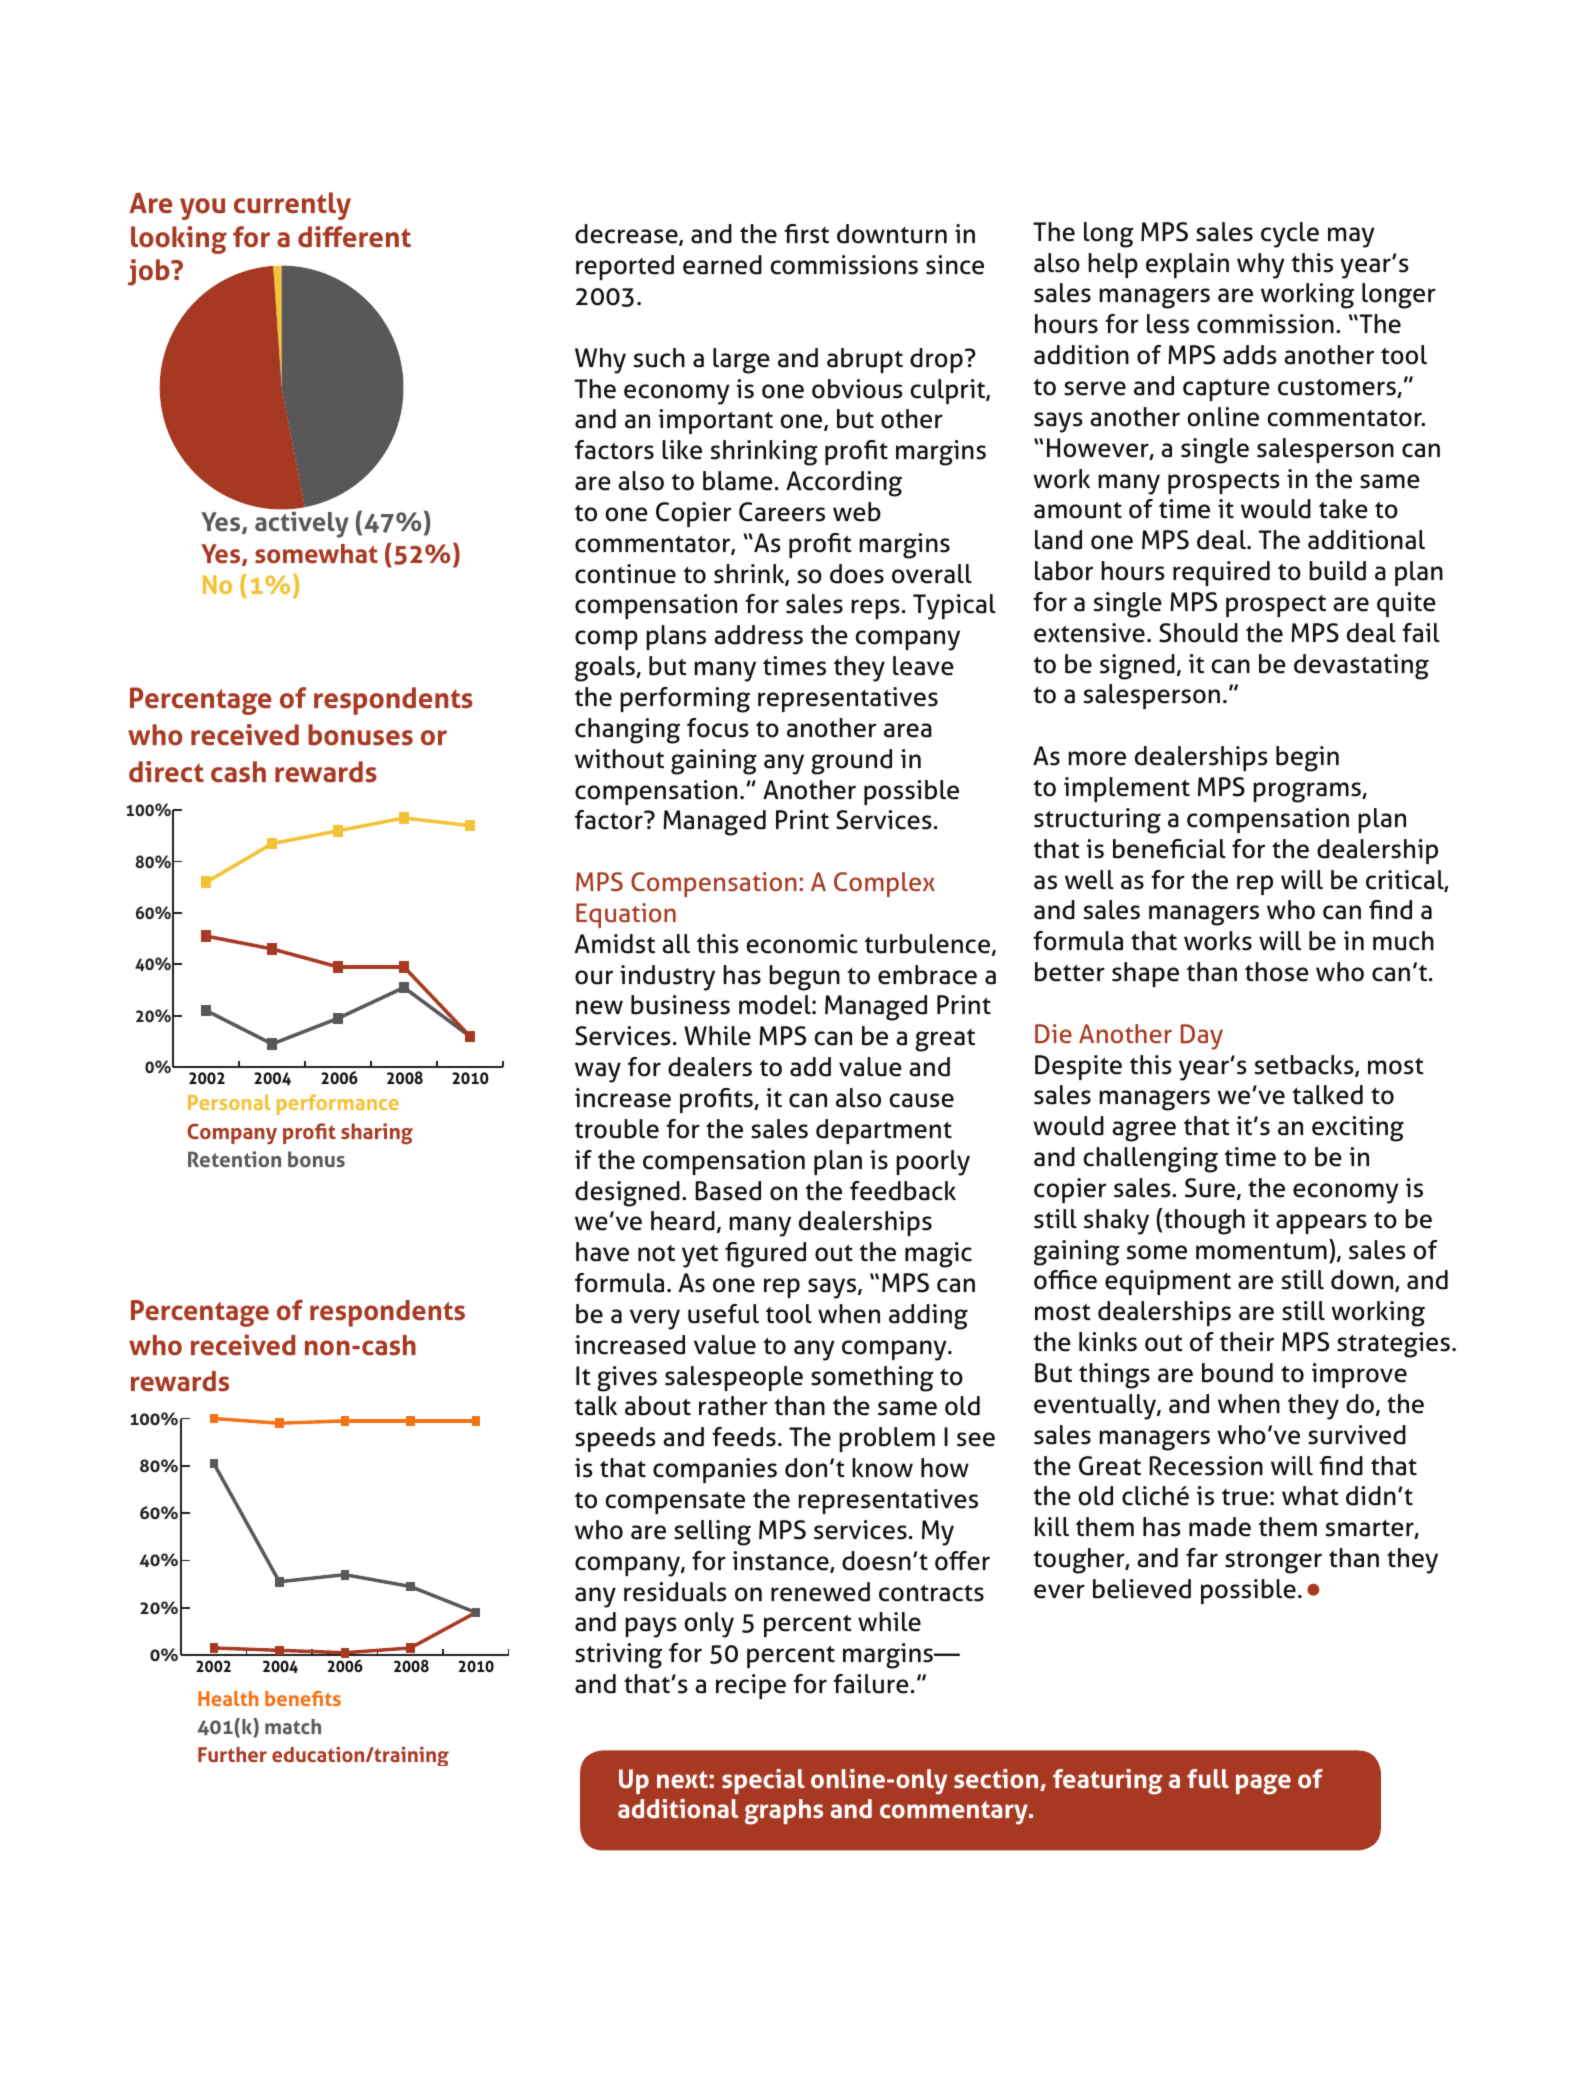 This image has height=2082, width=1573. Describe the element at coordinates (851, 762) in the image. I see `ground` at that location.
